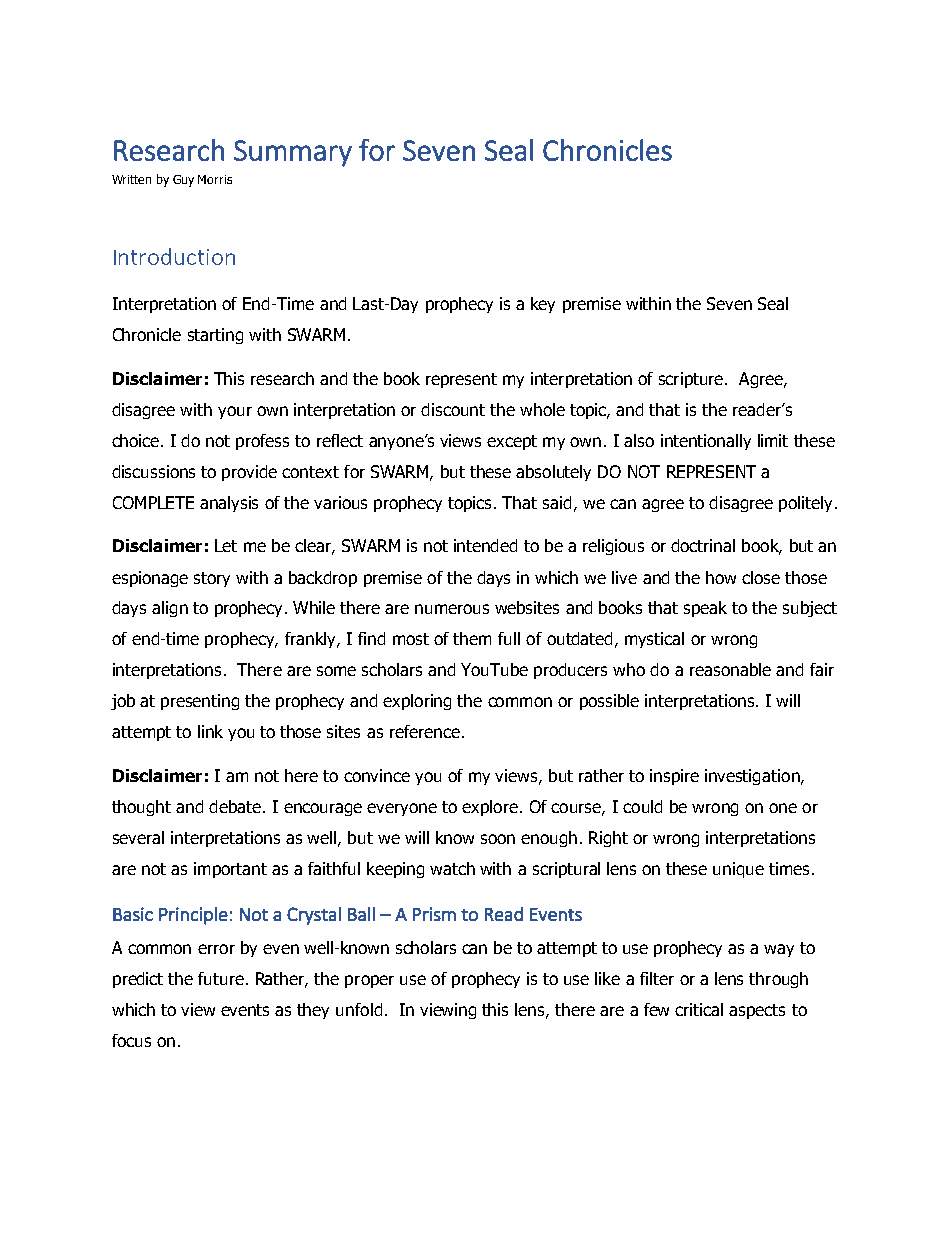 The height and width of the document is (1233, 952). What do you see at coordinates (221, 978) in the document?
I see `future` at bounding box center [221, 978].
